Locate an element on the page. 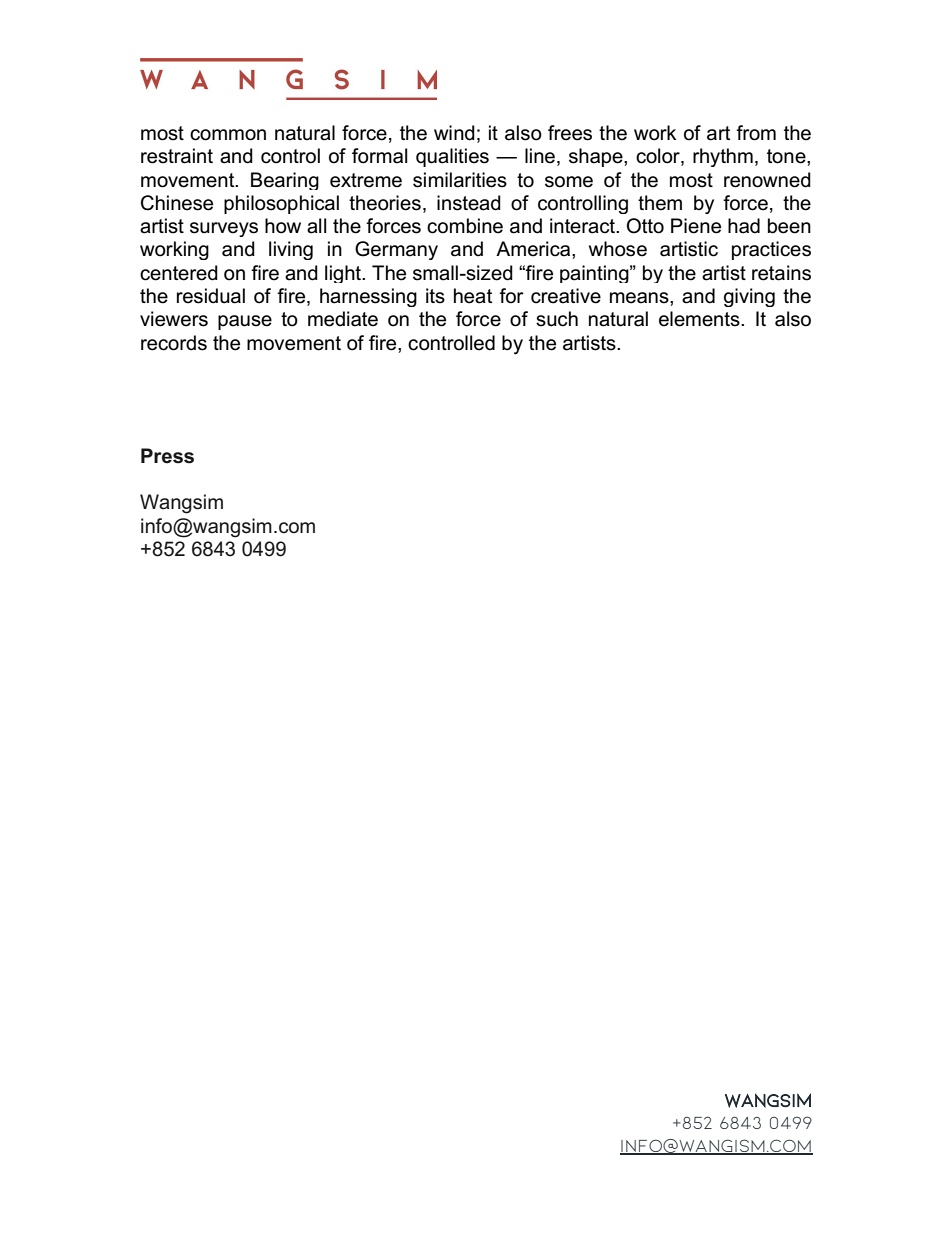  common is located at coordinates (228, 135).
